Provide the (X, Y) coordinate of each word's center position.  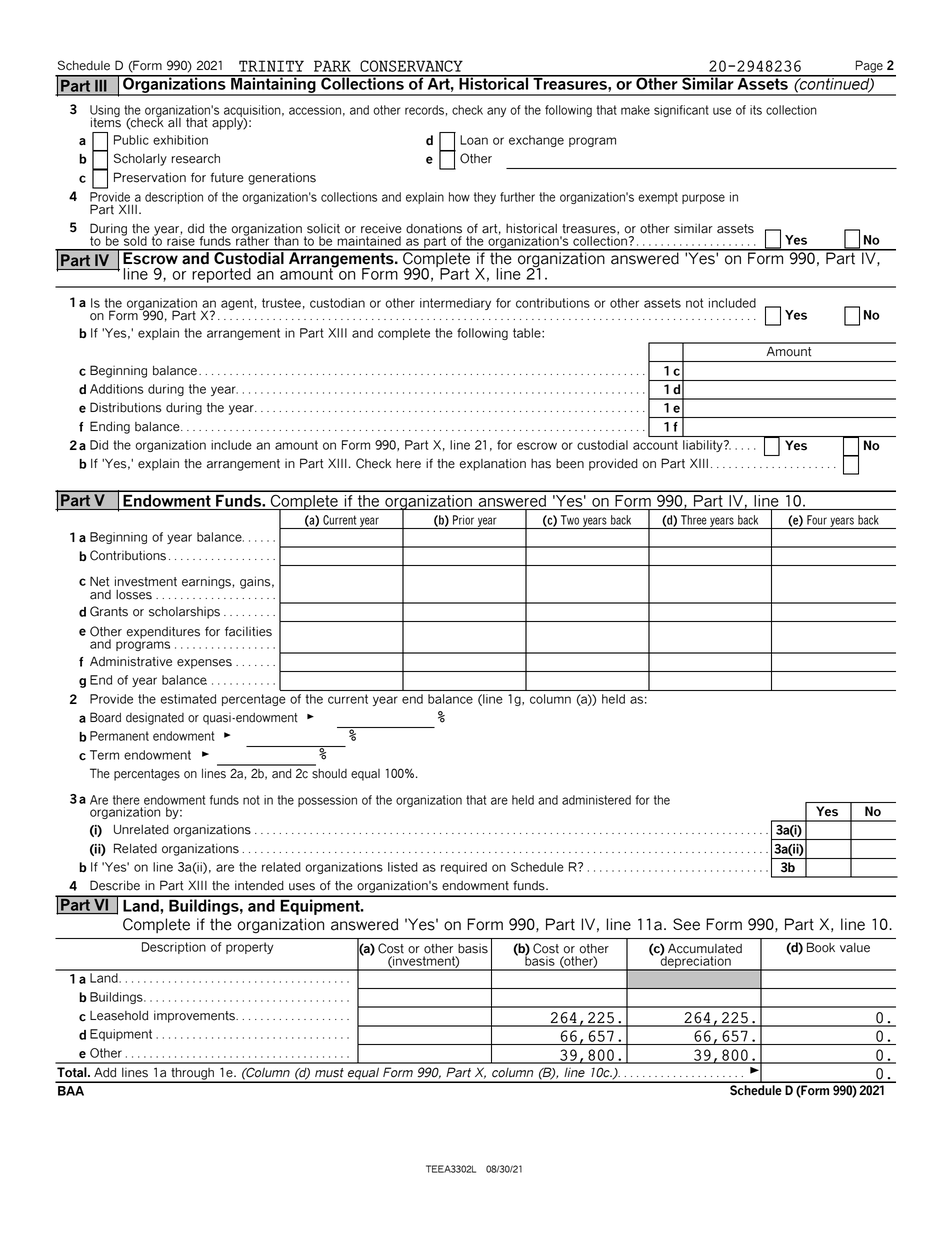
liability (704, 446)
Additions (117, 389)
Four (817, 520)
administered (596, 800)
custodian (337, 303)
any (496, 112)
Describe (115, 885)
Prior (463, 520)
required (464, 868)
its (756, 110)
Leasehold (119, 1016)
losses (134, 595)
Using (105, 112)
